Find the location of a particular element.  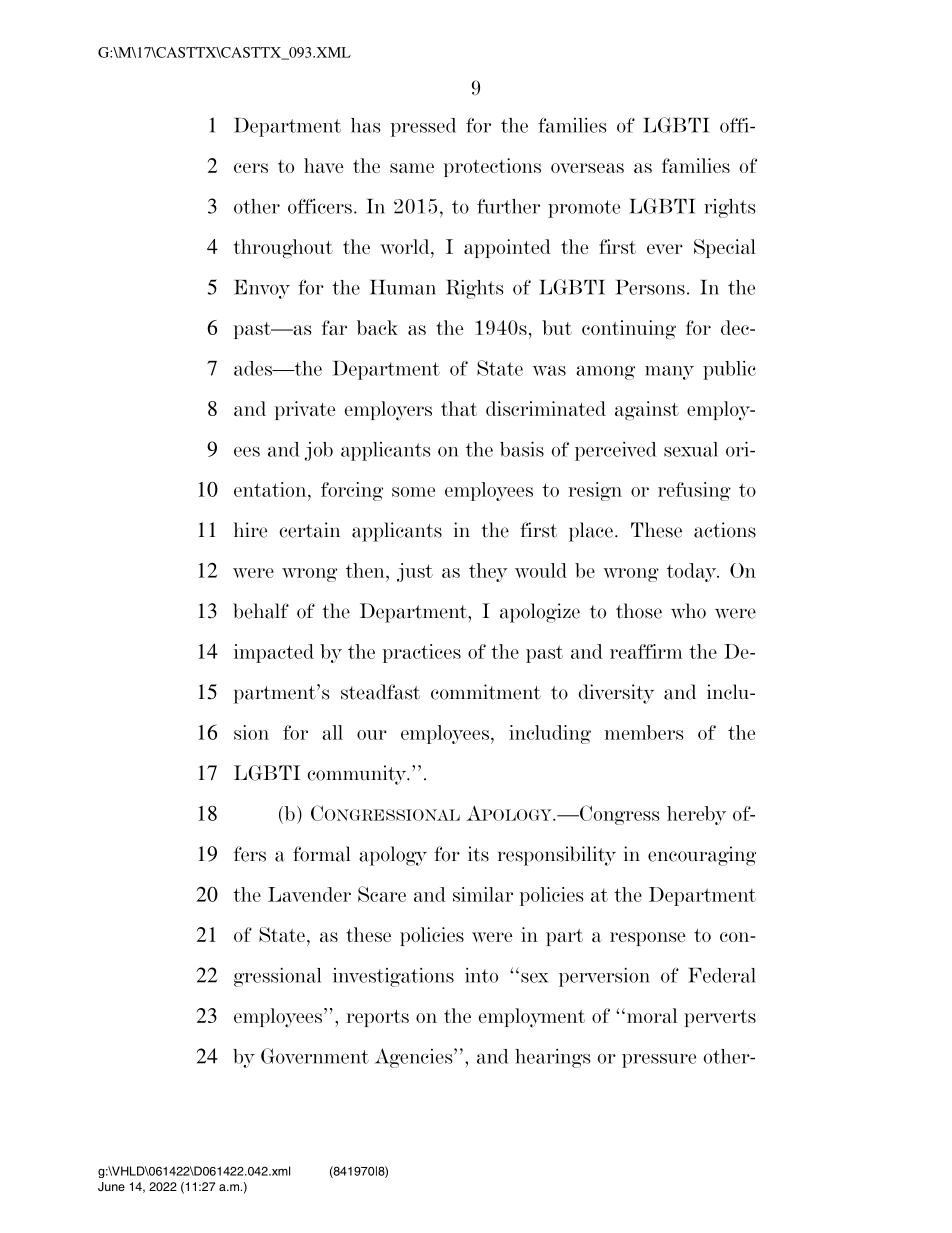

Agencies is located at coordinates (415, 1058).
